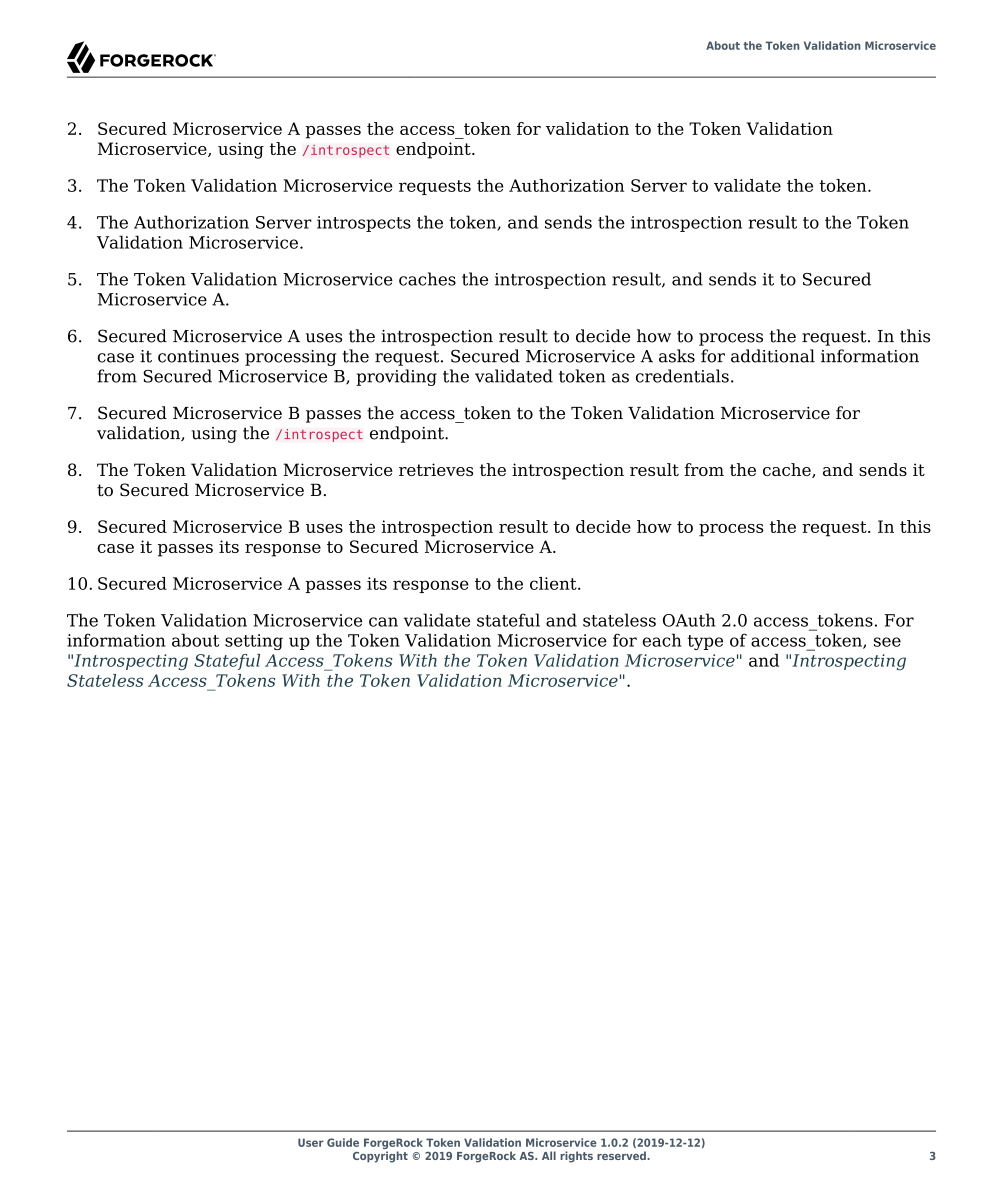 The height and width of the page is (1204, 1003). What do you see at coordinates (662, 640) in the page?
I see `each` at bounding box center [662, 640].
